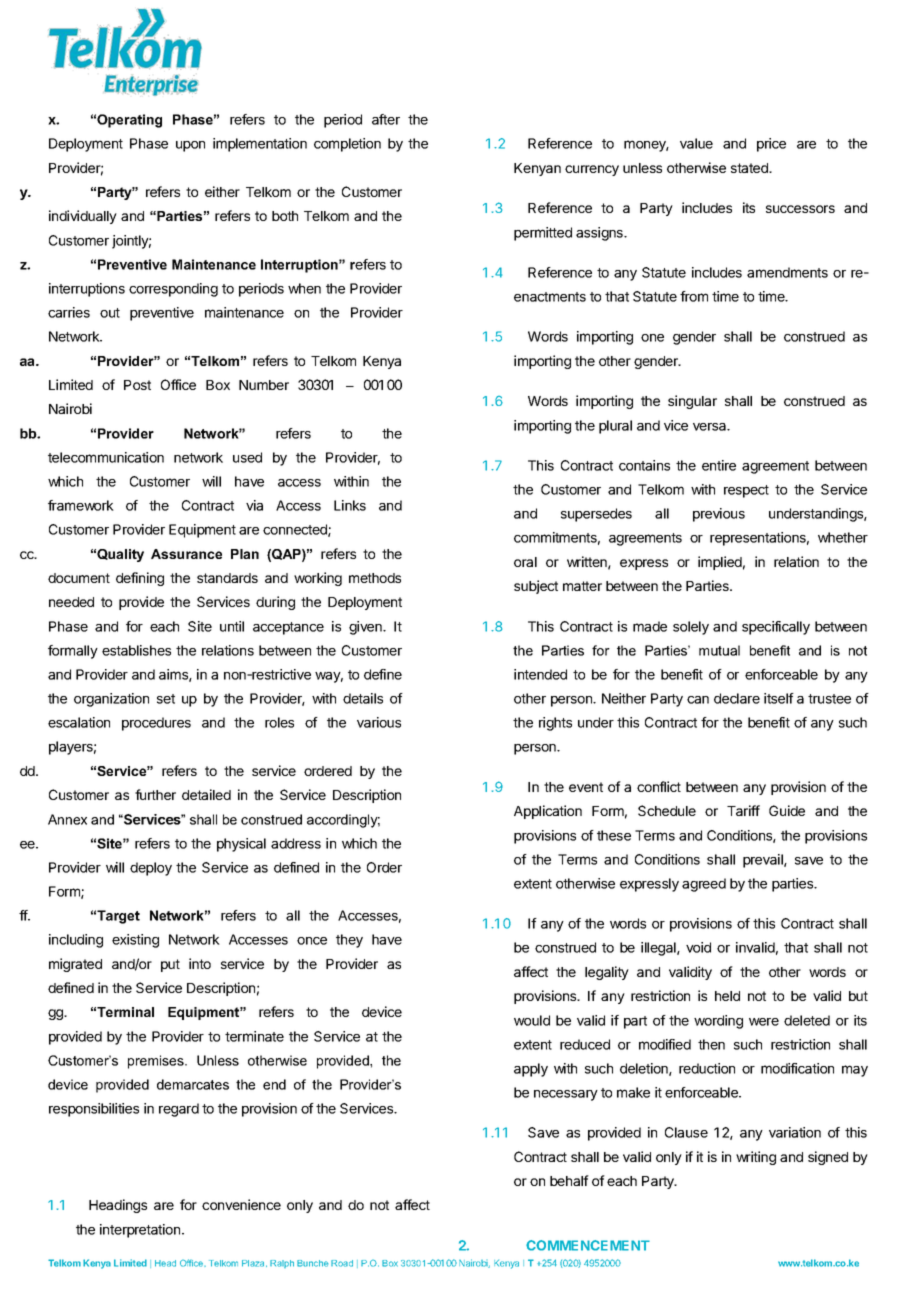 The width and height of the document is (924, 1308). I want to click on after, so click(386, 119).
